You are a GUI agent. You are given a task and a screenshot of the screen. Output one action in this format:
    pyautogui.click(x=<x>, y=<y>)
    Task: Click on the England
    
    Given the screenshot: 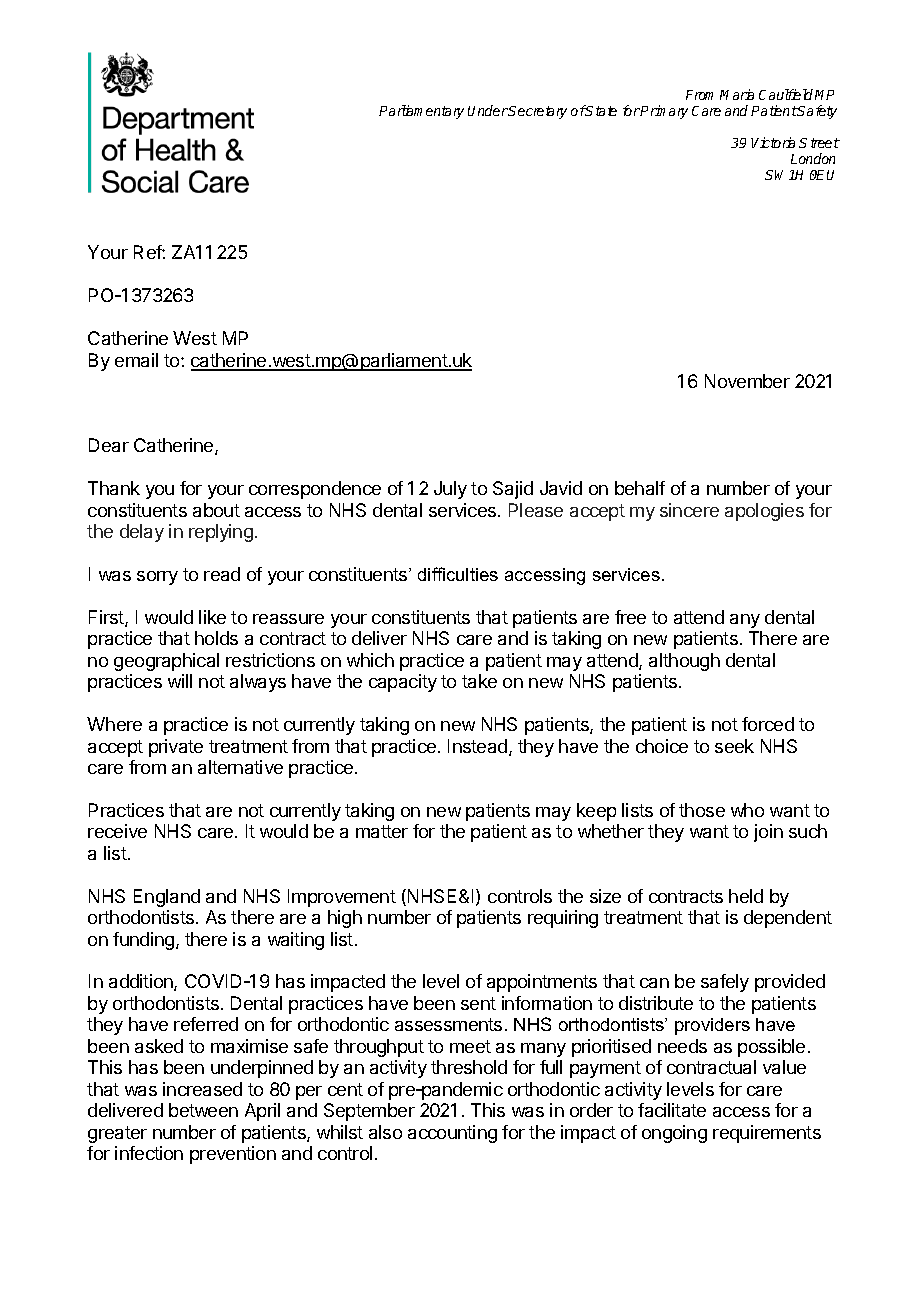 What is the action you would take?
    pyautogui.click(x=167, y=898)
